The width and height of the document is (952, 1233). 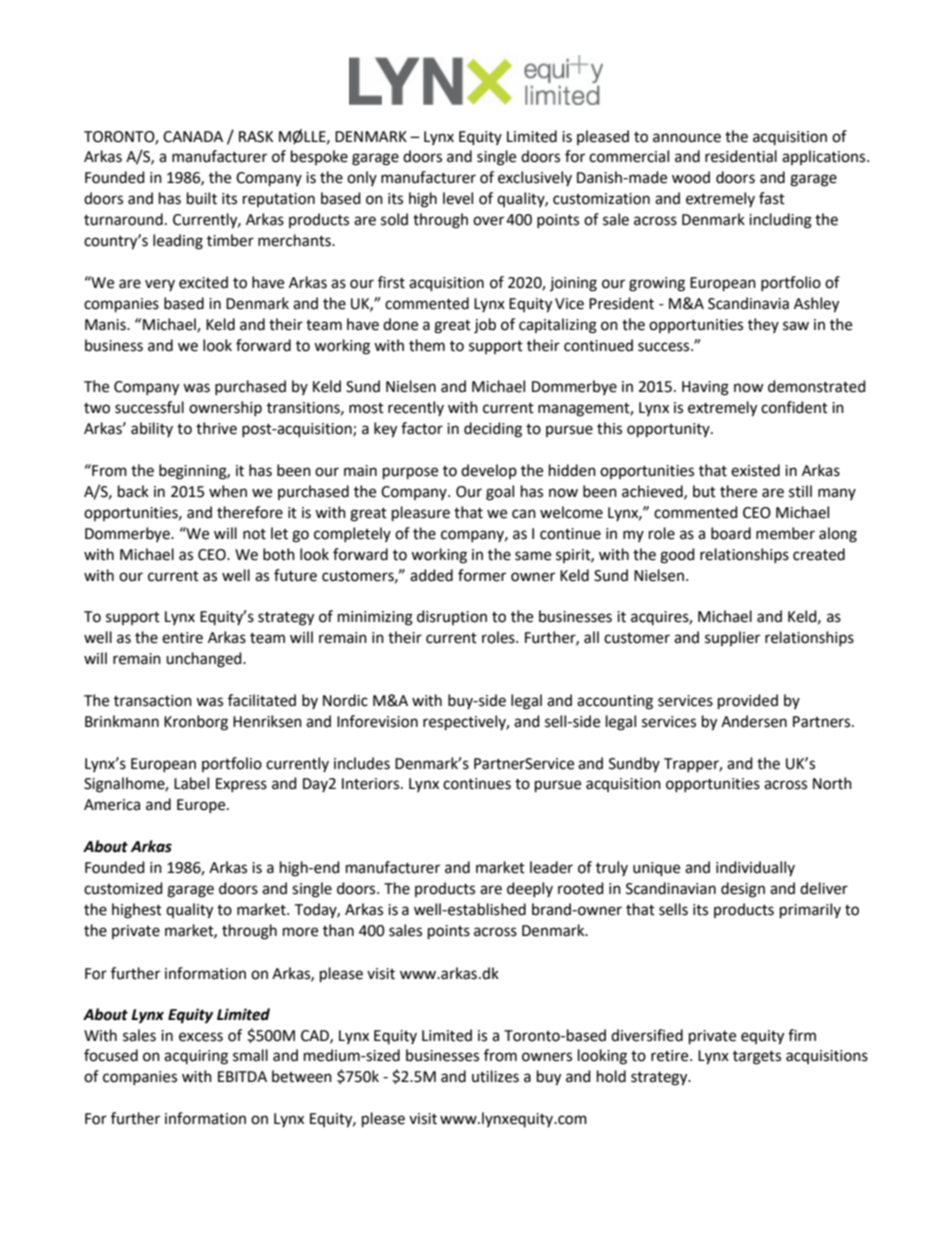 I want to click on Label, so click(x=191, y=783).
